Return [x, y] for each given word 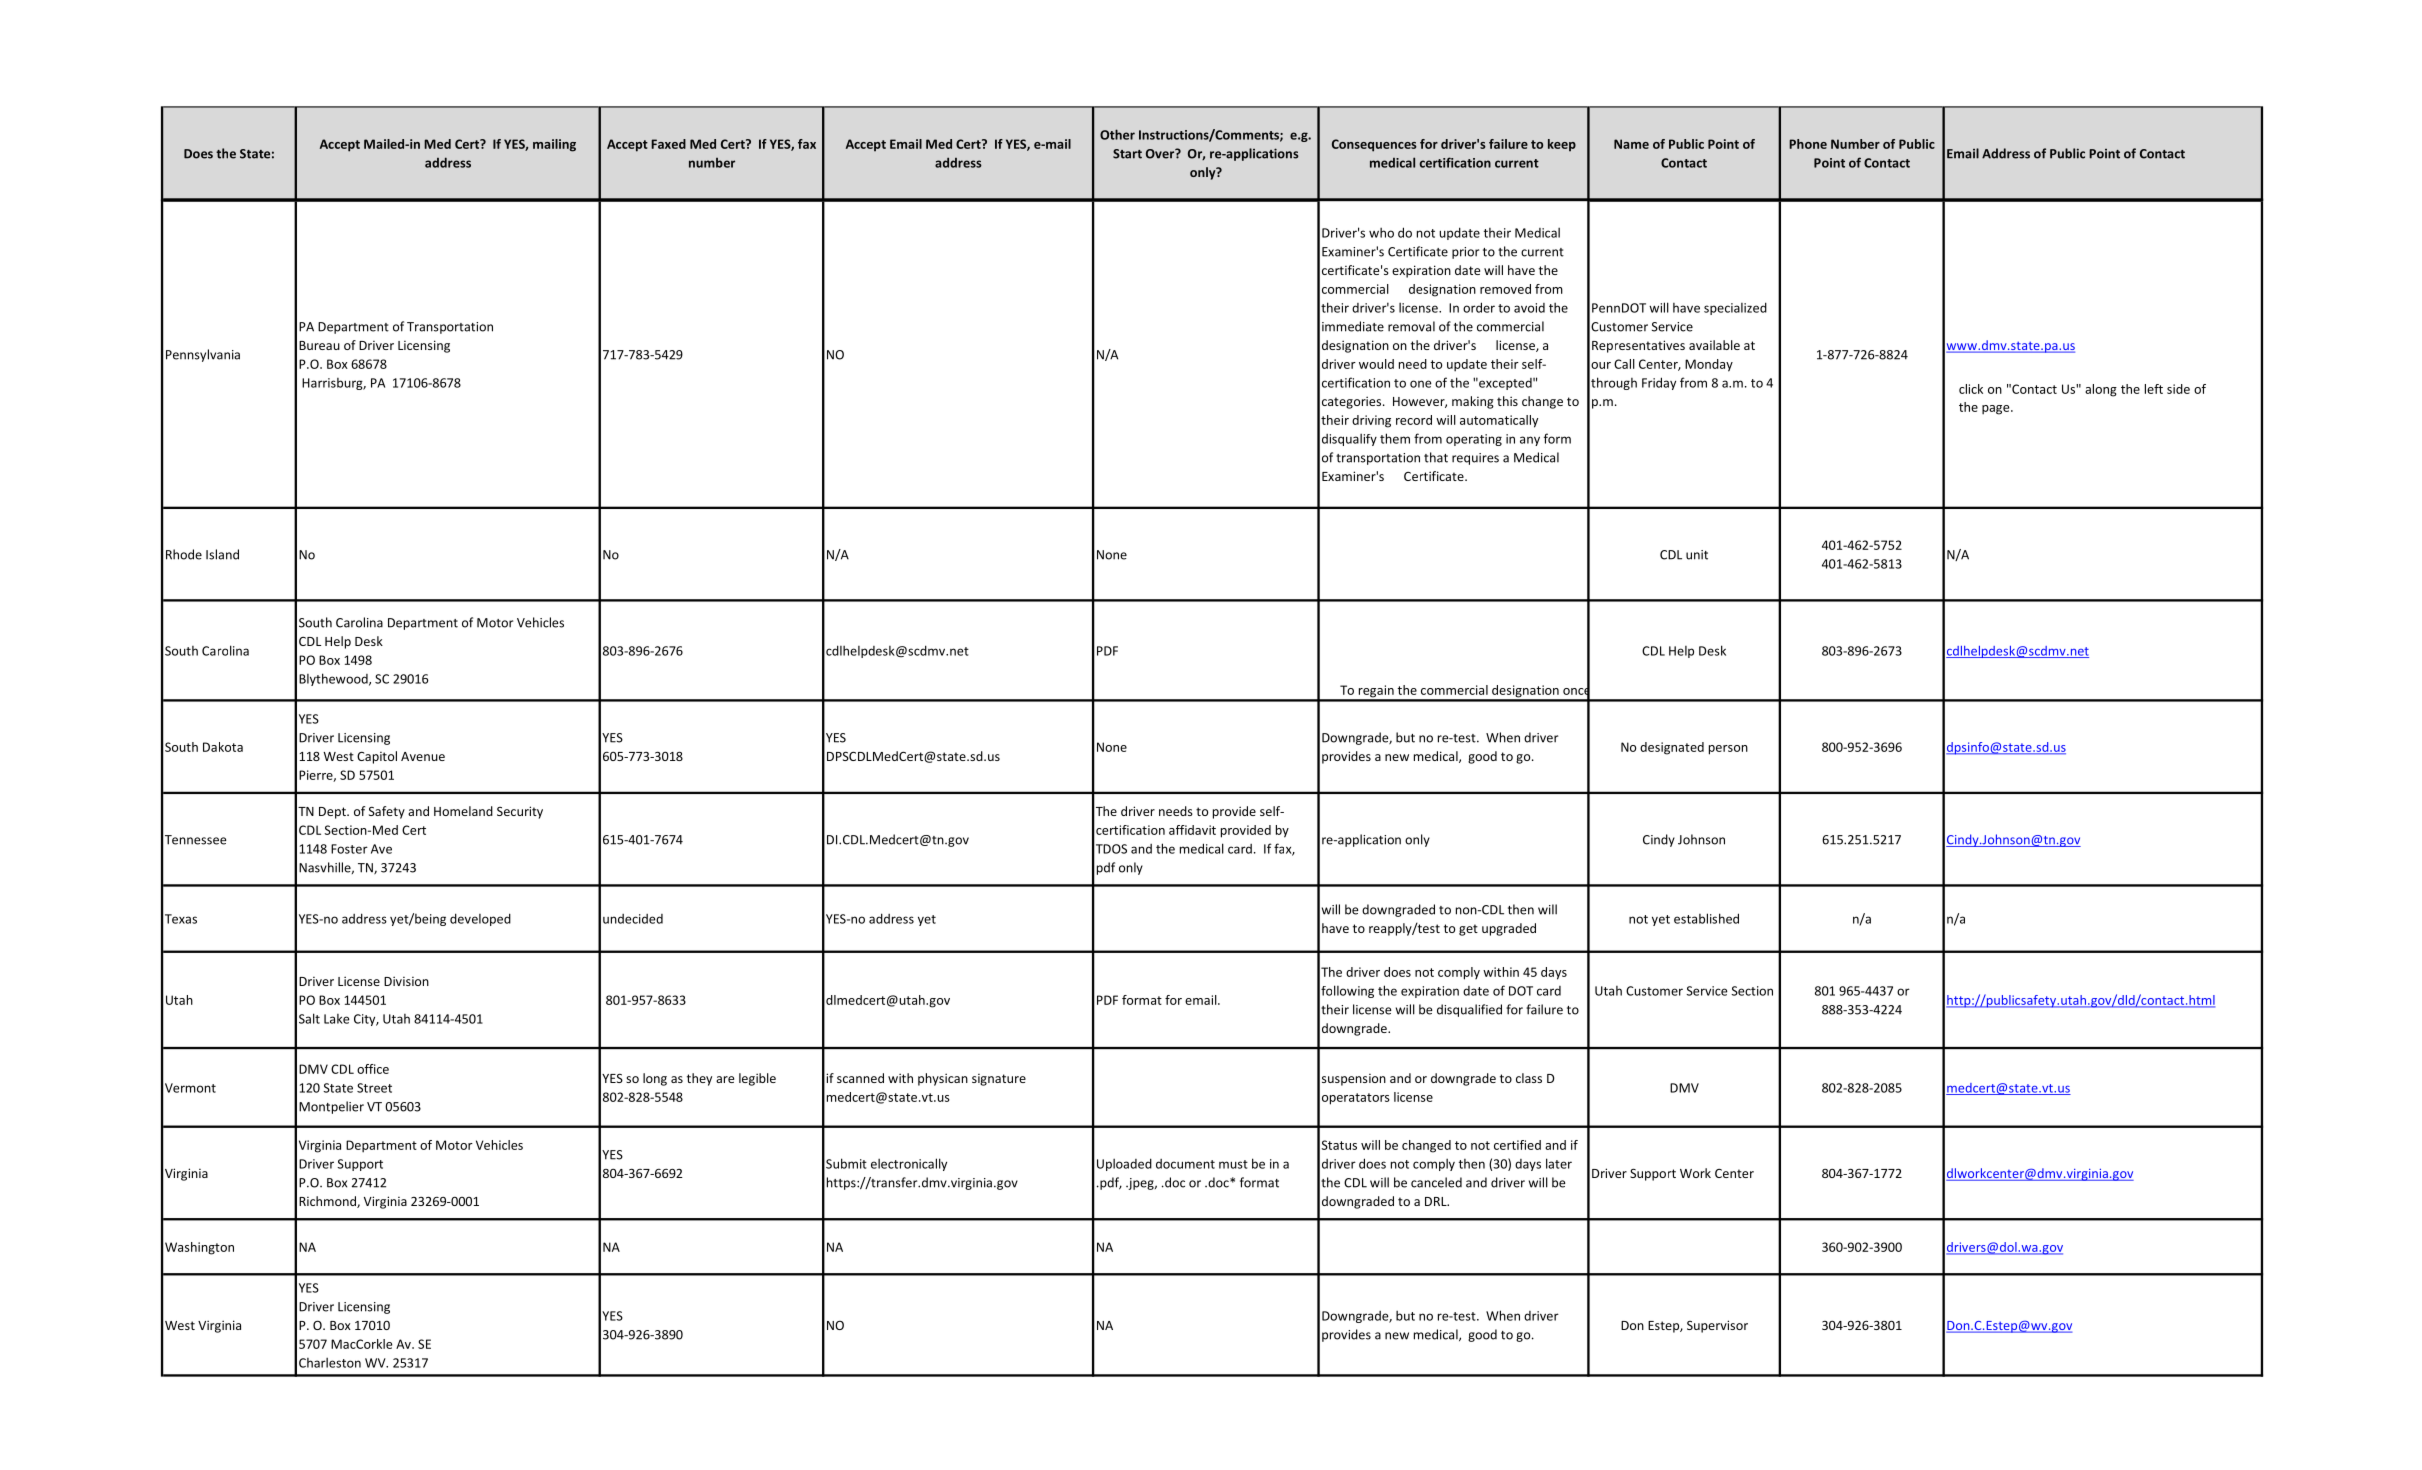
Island [222, 554]
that [1436, 457]
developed [480, 919]
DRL [1437, 1201]
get [1468, 930]
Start [1127, 154]
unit [1697, 555]
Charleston [330, 1362]
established [1706, 918]
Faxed [668, 144]
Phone [1808, 144]
